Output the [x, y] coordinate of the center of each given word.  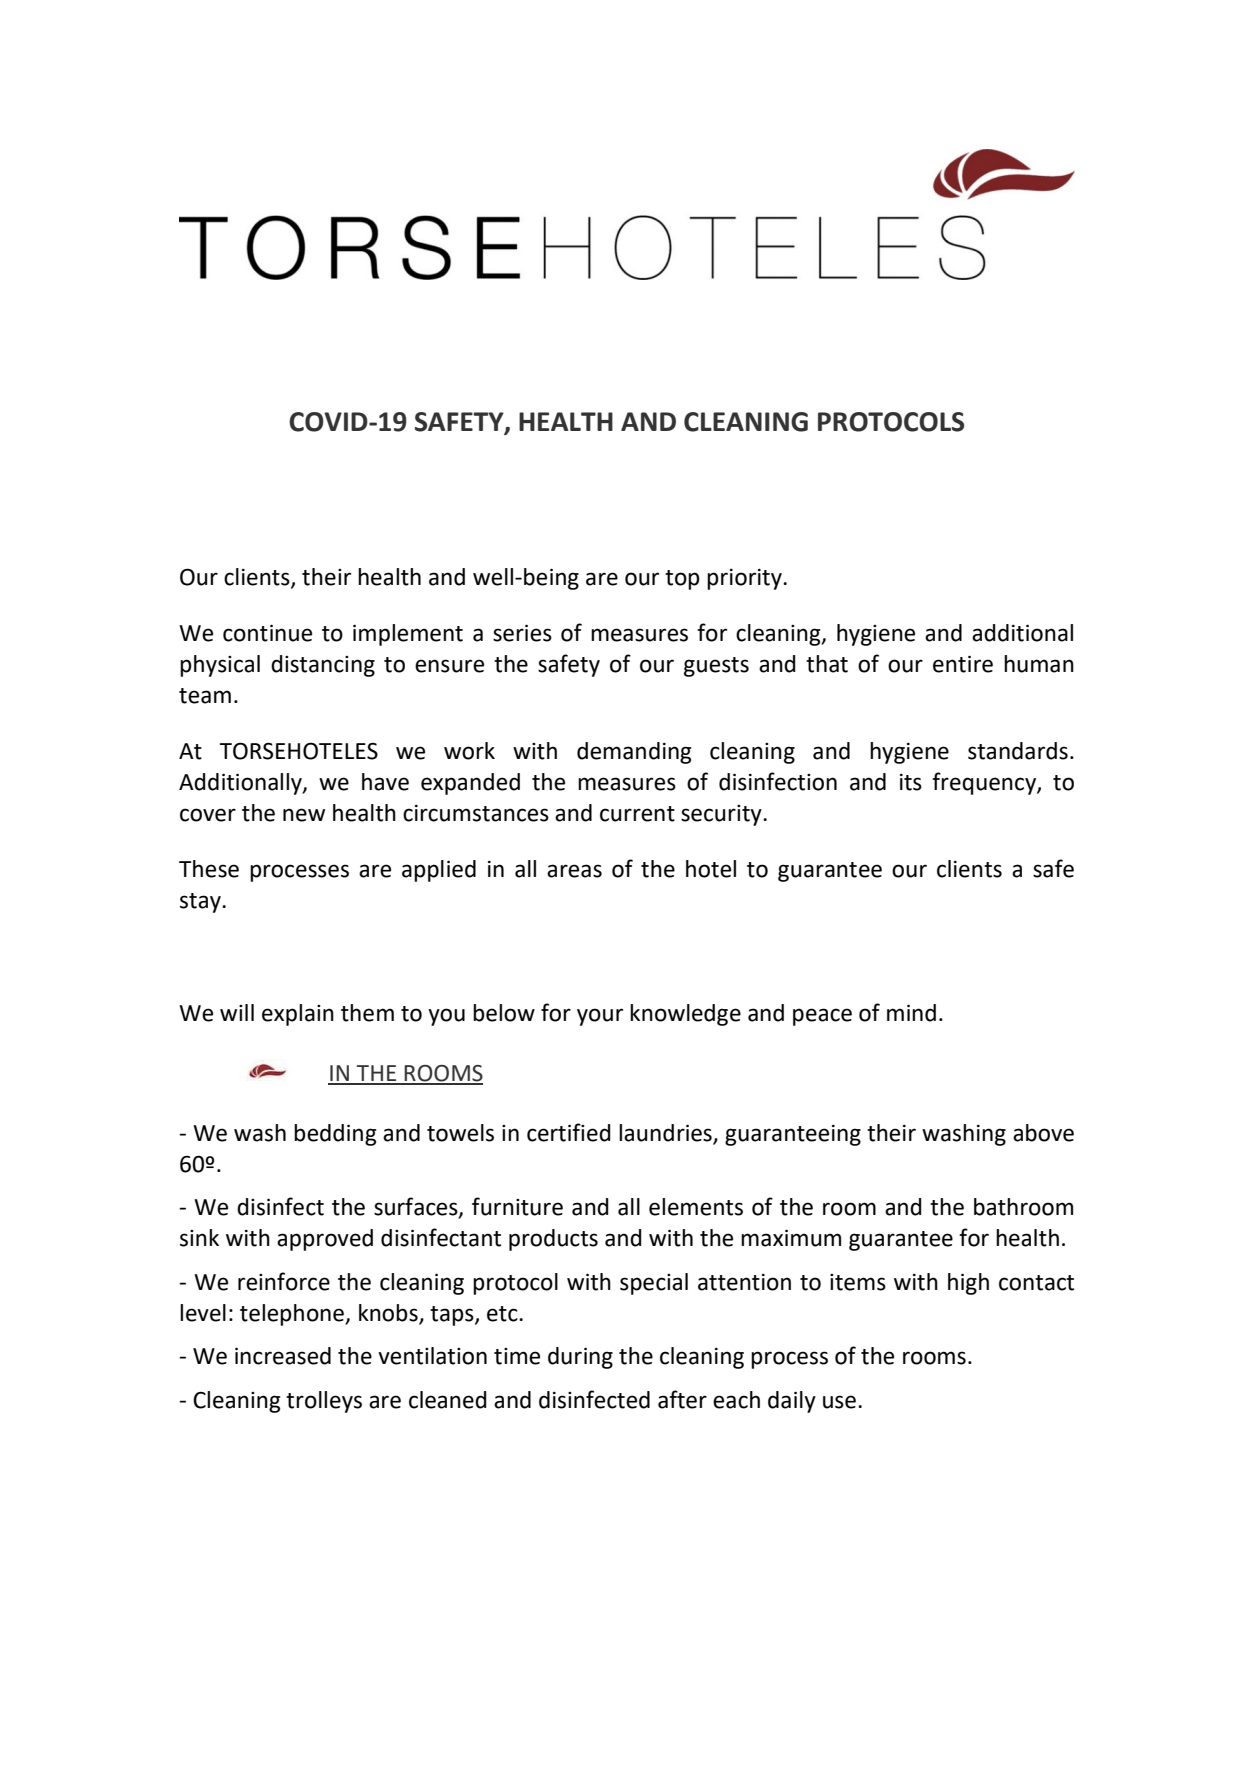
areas [574, 871]
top [682, 580]
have [385, 782]
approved [325, 1240]
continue [267, 633]
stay [201, 903]
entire [963, 664]
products [553, 1240]
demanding [634, 753]
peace [822, 1017]
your [600, 1017]
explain [298, 1015]
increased [283, 1356]
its [911, 782]
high [968, 1284]
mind [911, 1013]
